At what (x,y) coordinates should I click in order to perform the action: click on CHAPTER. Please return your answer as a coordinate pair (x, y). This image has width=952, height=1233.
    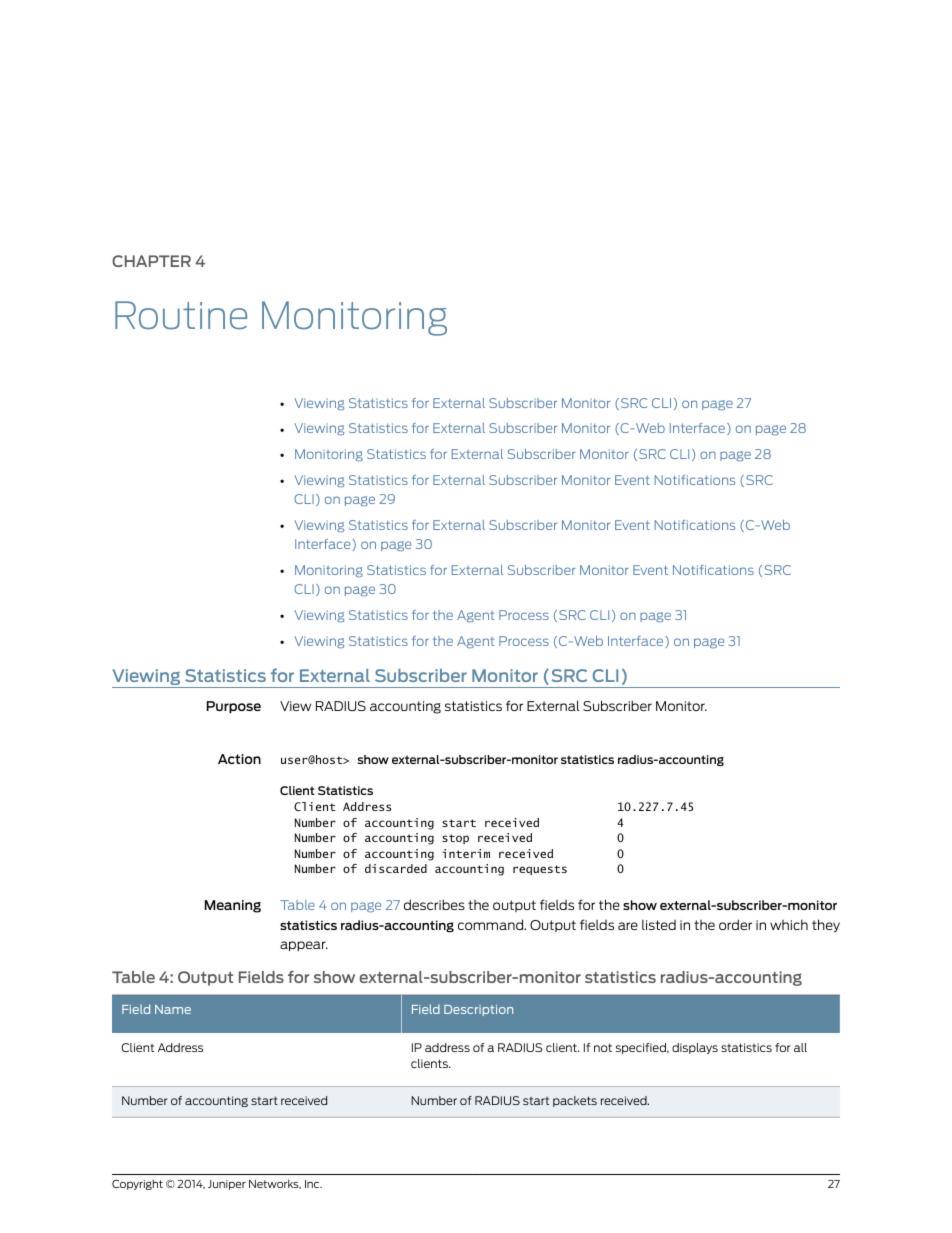
    Looking at the image, I should click on (151, 261).
